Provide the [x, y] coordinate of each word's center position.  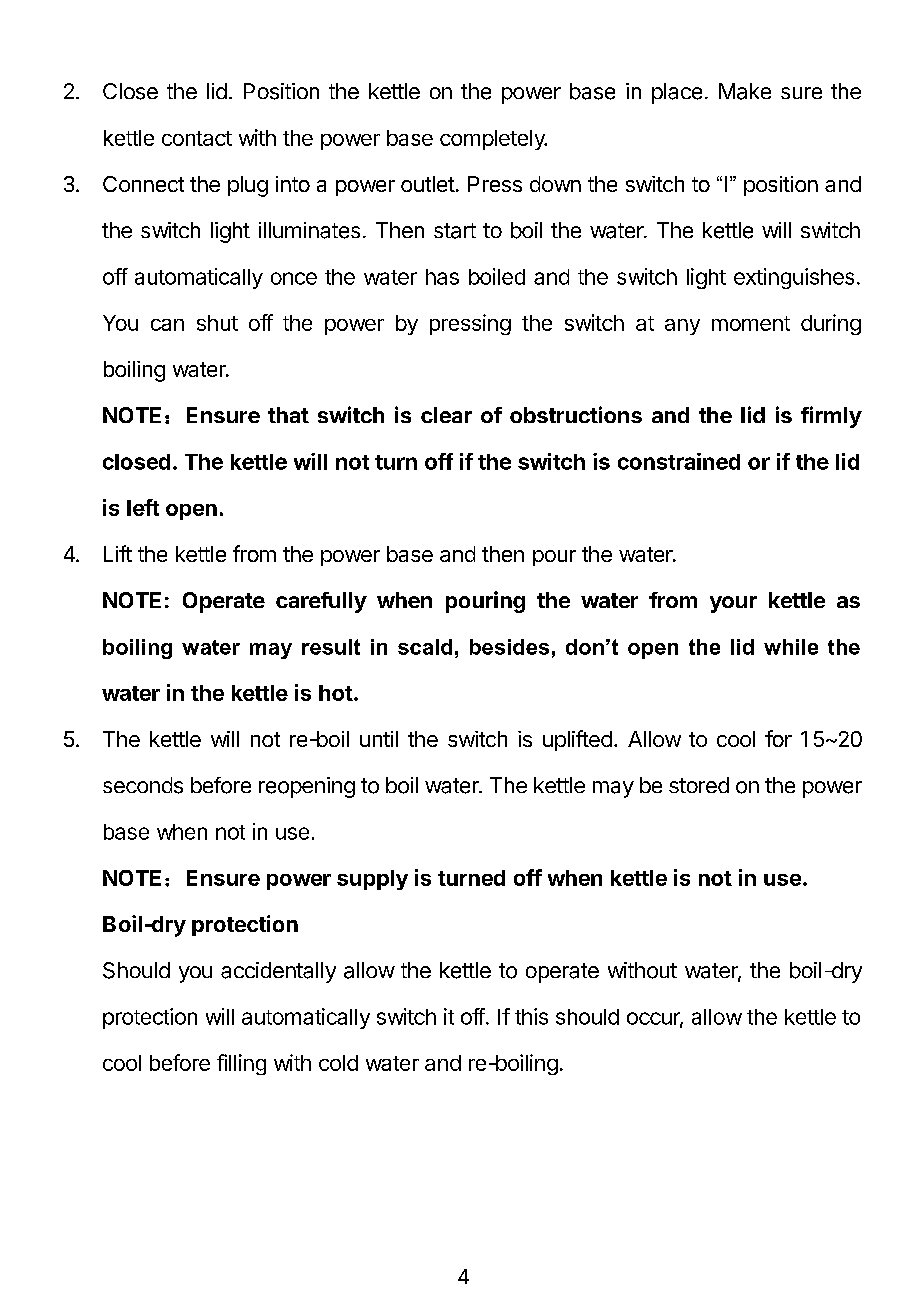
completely [493, 140]
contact [197, 138]
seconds [143, 785]
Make [745, 91]
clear [446, 415]
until [379, 739]
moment [751, 323]
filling [241, 1064]
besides [509, 647]
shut [217, 323]
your [733, 604]
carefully [321, 602]
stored [699, 785]
